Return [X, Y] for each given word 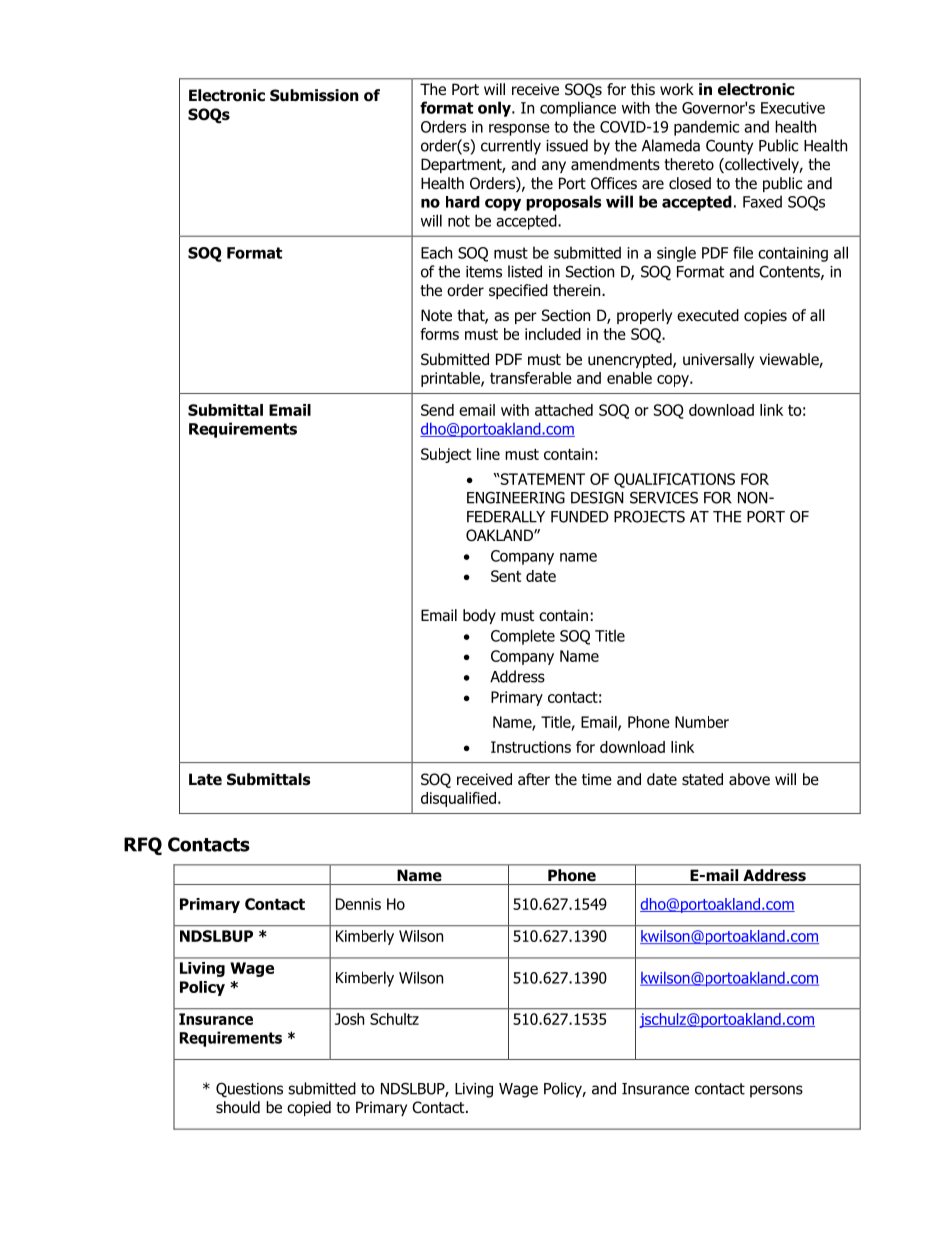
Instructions [531, 747]
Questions [249, 1089]
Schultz [394, 1019]
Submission [314, 95]
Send [437, 410]
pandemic [706, 128]
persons [776, 1091]
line [488, 454]
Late [205, 779]
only [495, 109]
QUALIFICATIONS [674, 480]
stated [702, 779]
